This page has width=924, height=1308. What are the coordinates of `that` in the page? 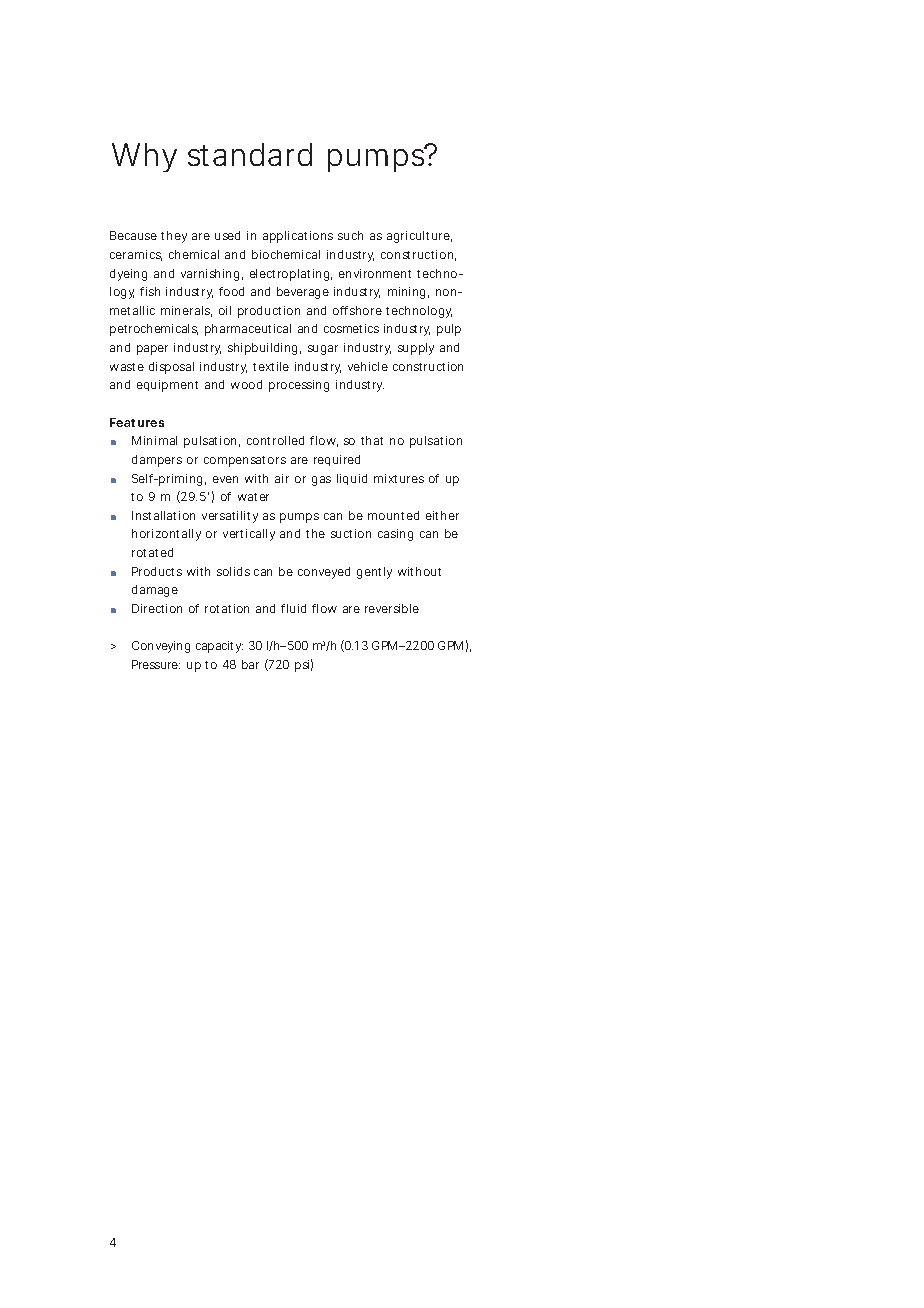 It's located at (372, 440).
